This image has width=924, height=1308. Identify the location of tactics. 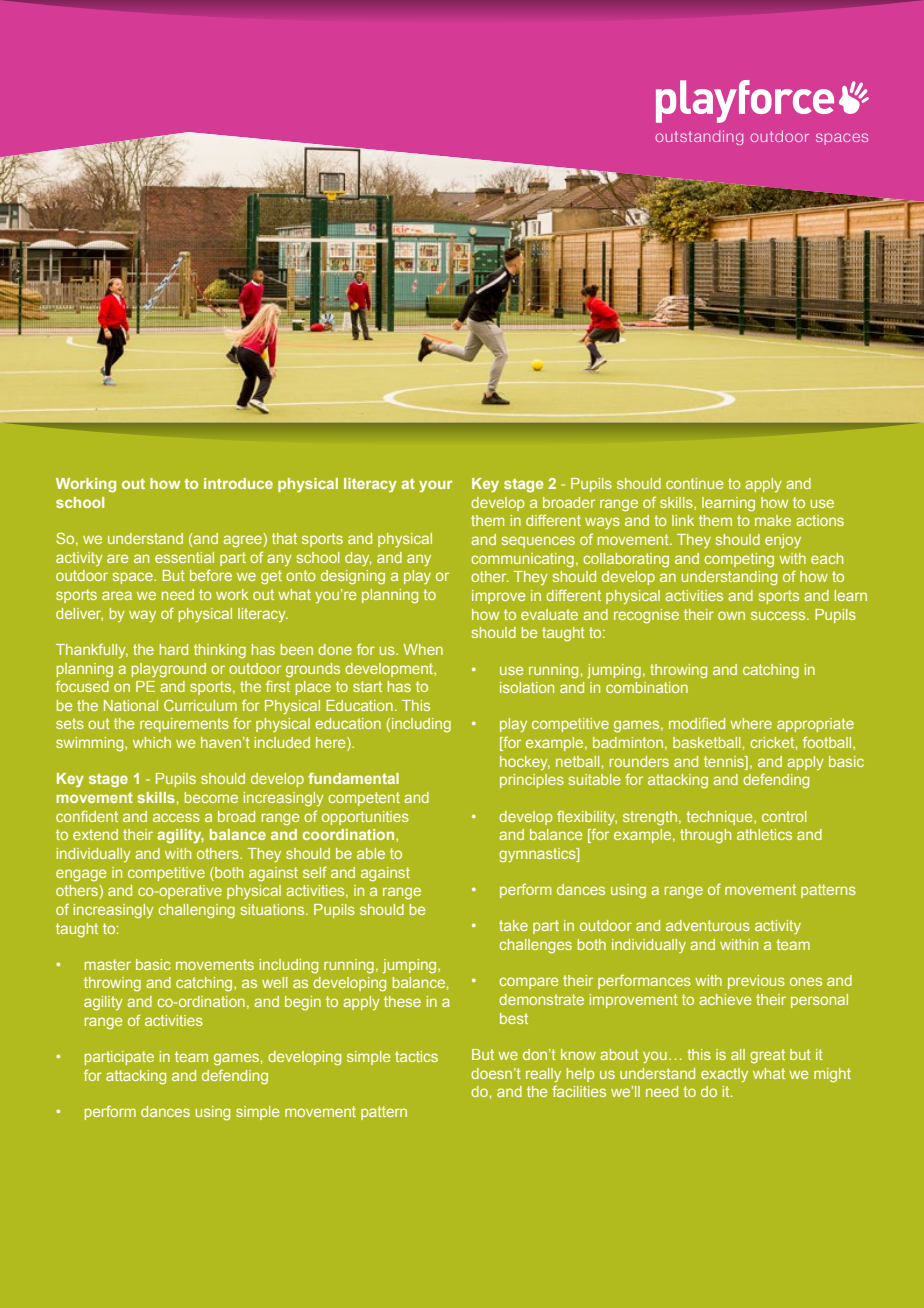
(416, 1056).
